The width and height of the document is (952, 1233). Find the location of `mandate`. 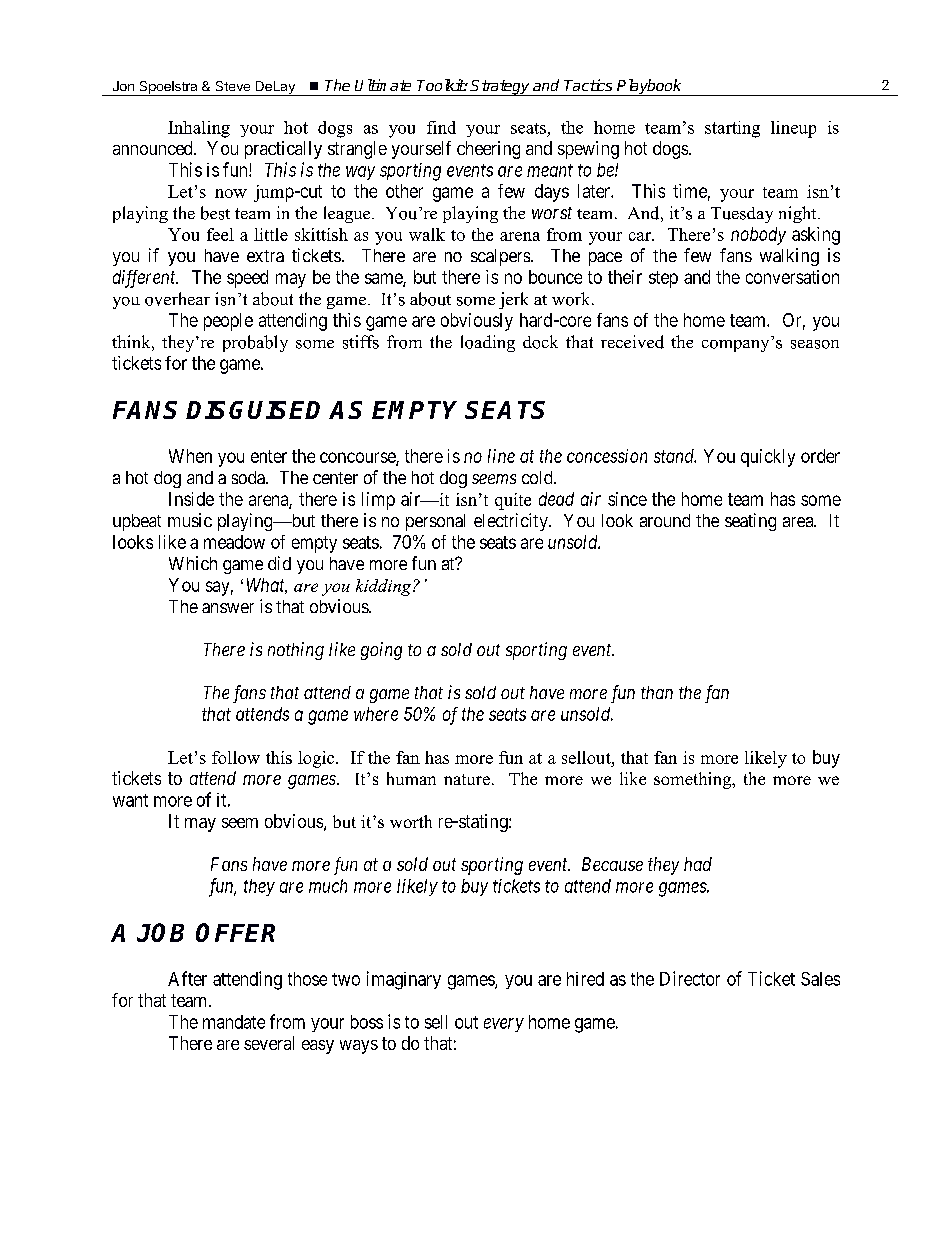

mandate is located at coordinates (234, 1022).
